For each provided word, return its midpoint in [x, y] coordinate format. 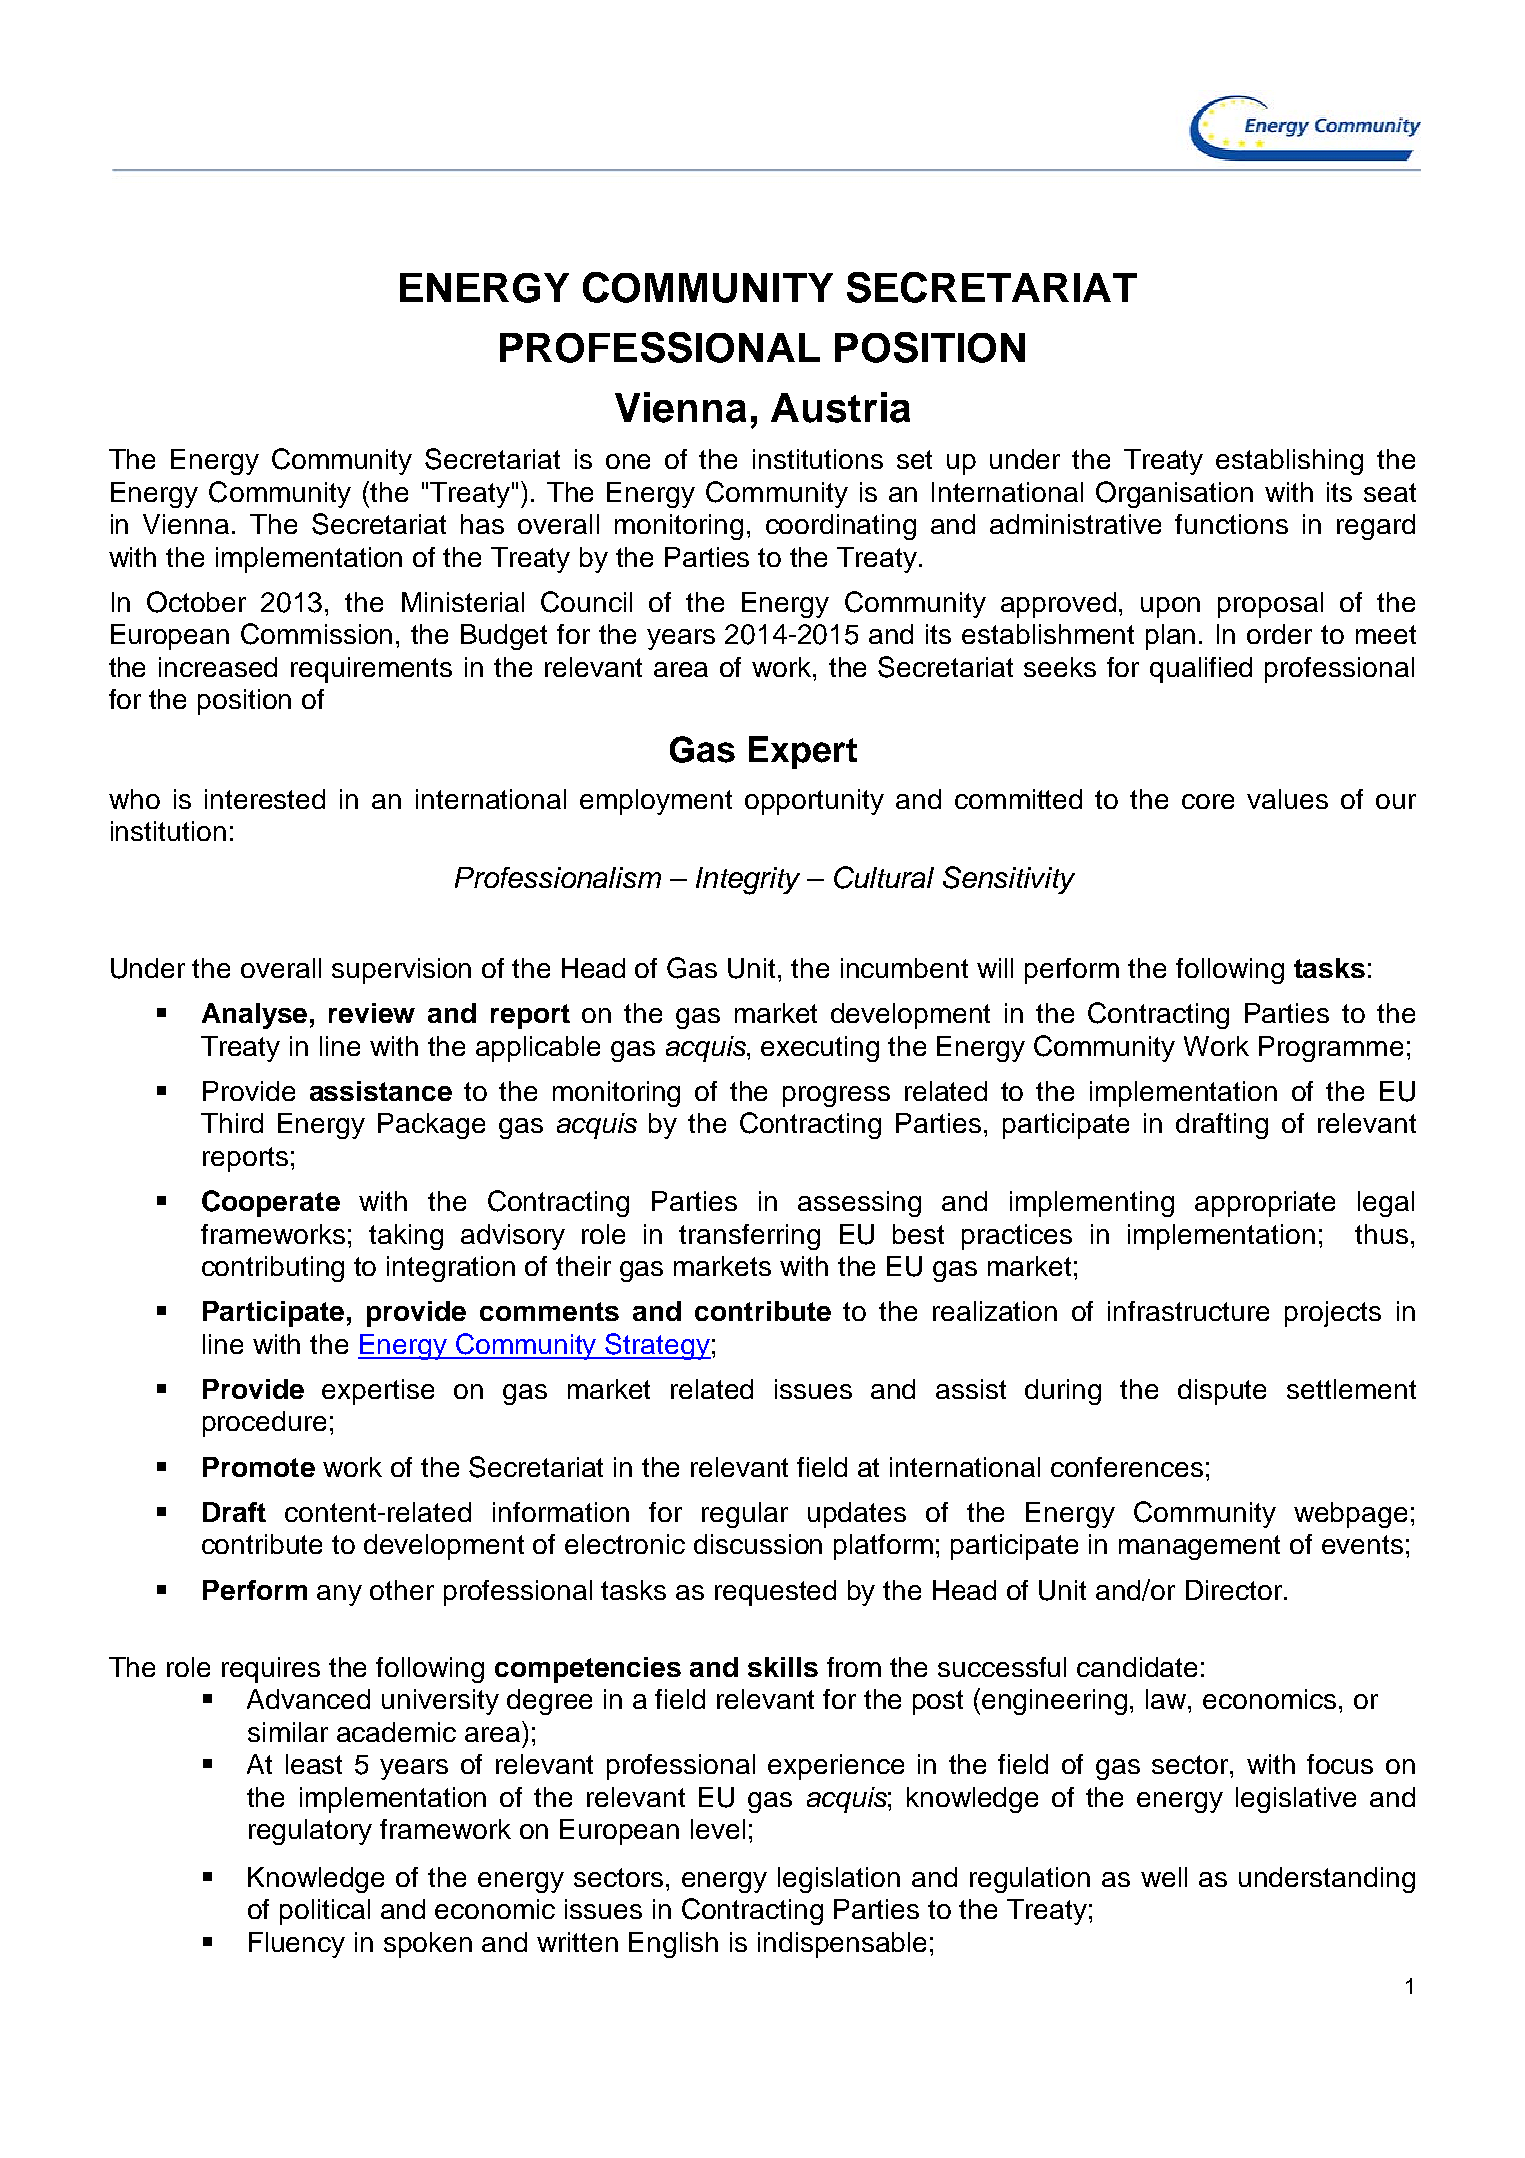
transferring [749, 1237]
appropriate [1265, 1204]
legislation [839, 1880]
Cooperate [271, 1203]
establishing [1289, 462]
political [325, 1912]
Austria [840, 407]
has [482, 524]
